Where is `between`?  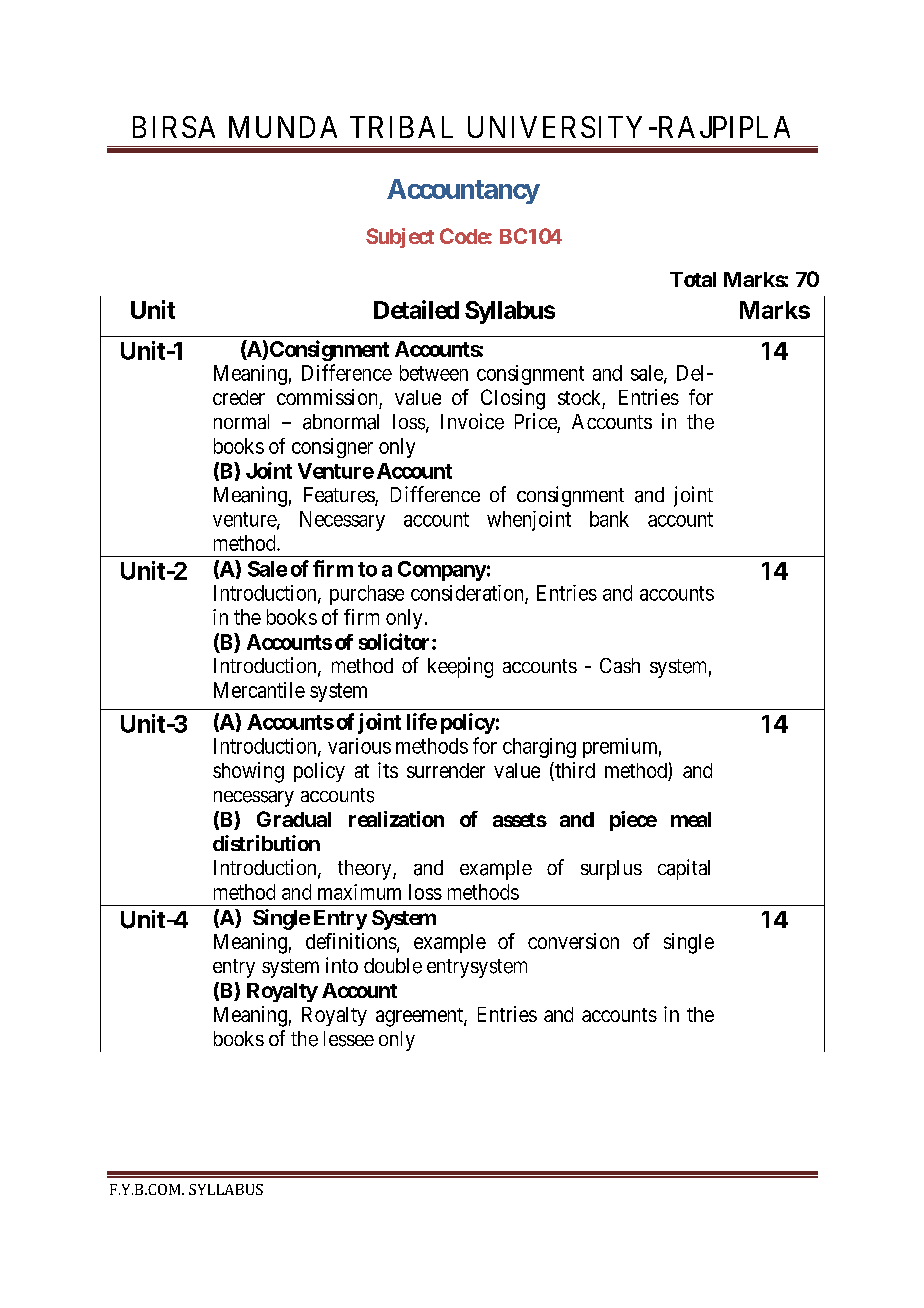
between is located at coordinates (434, 373).
